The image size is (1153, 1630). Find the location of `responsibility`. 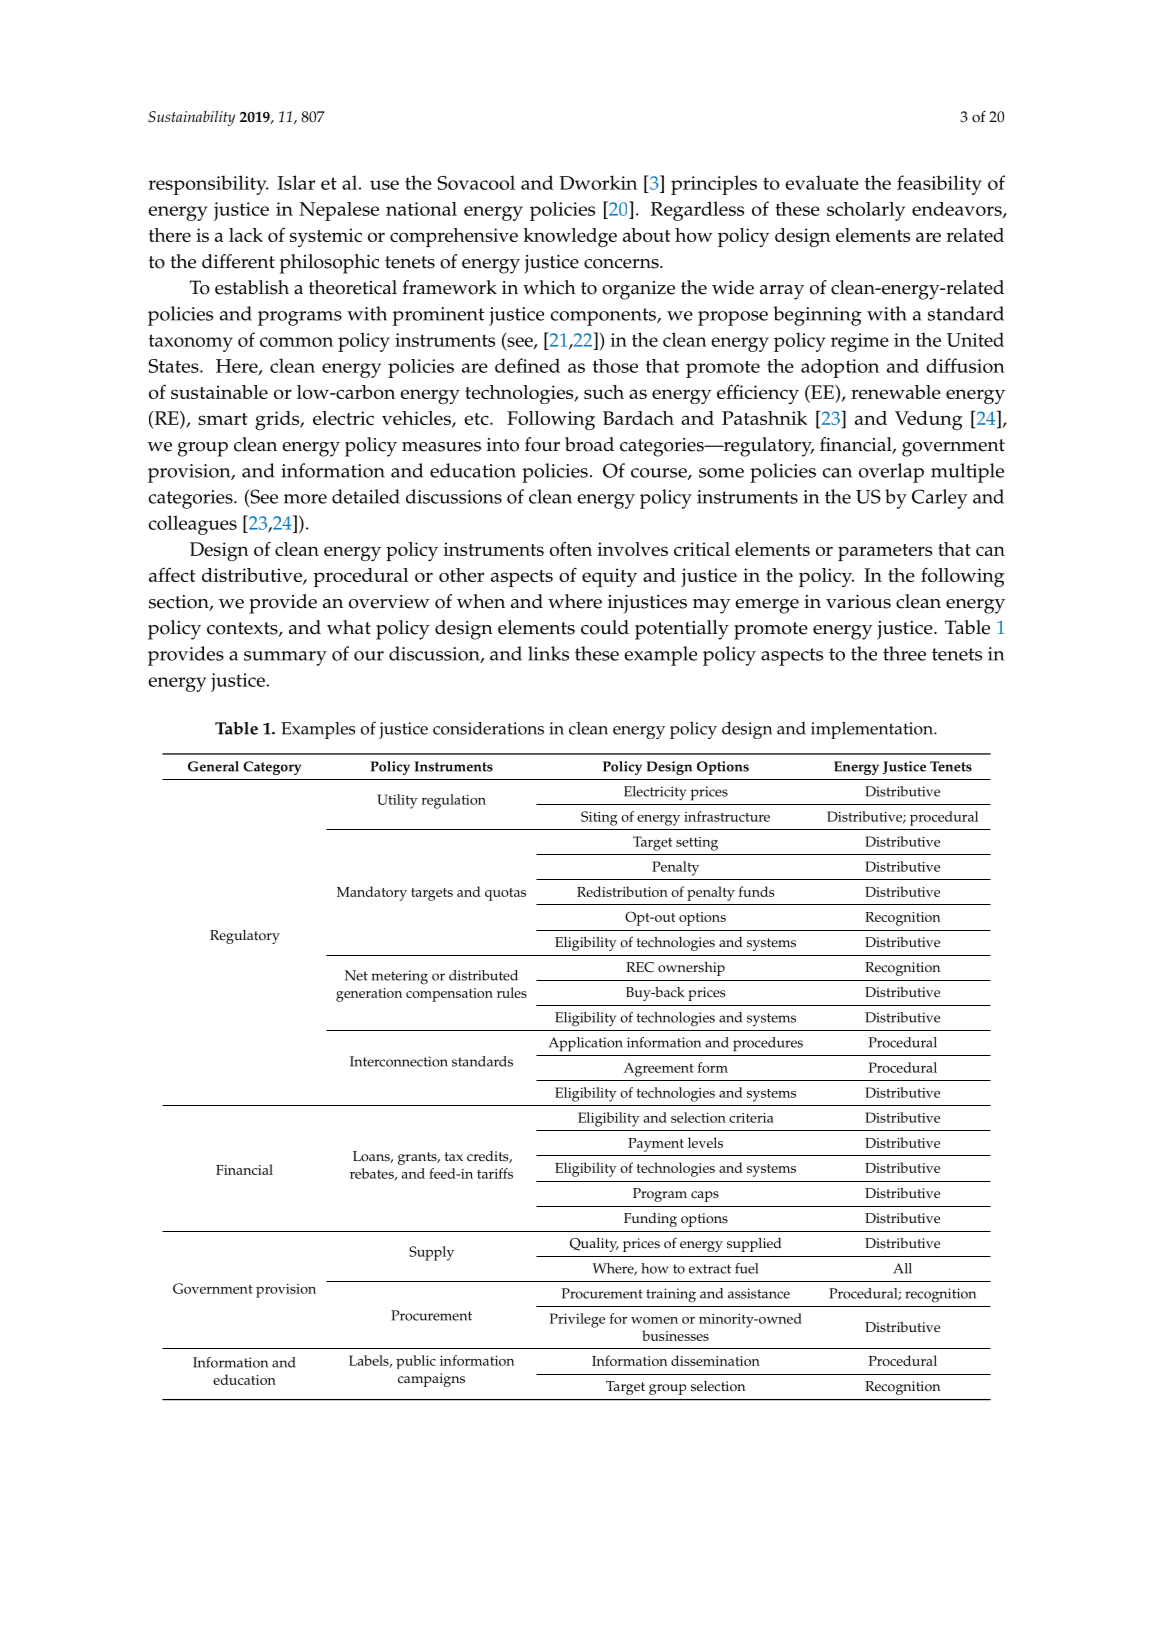

responsibility is located at coordinates (208, 185).
